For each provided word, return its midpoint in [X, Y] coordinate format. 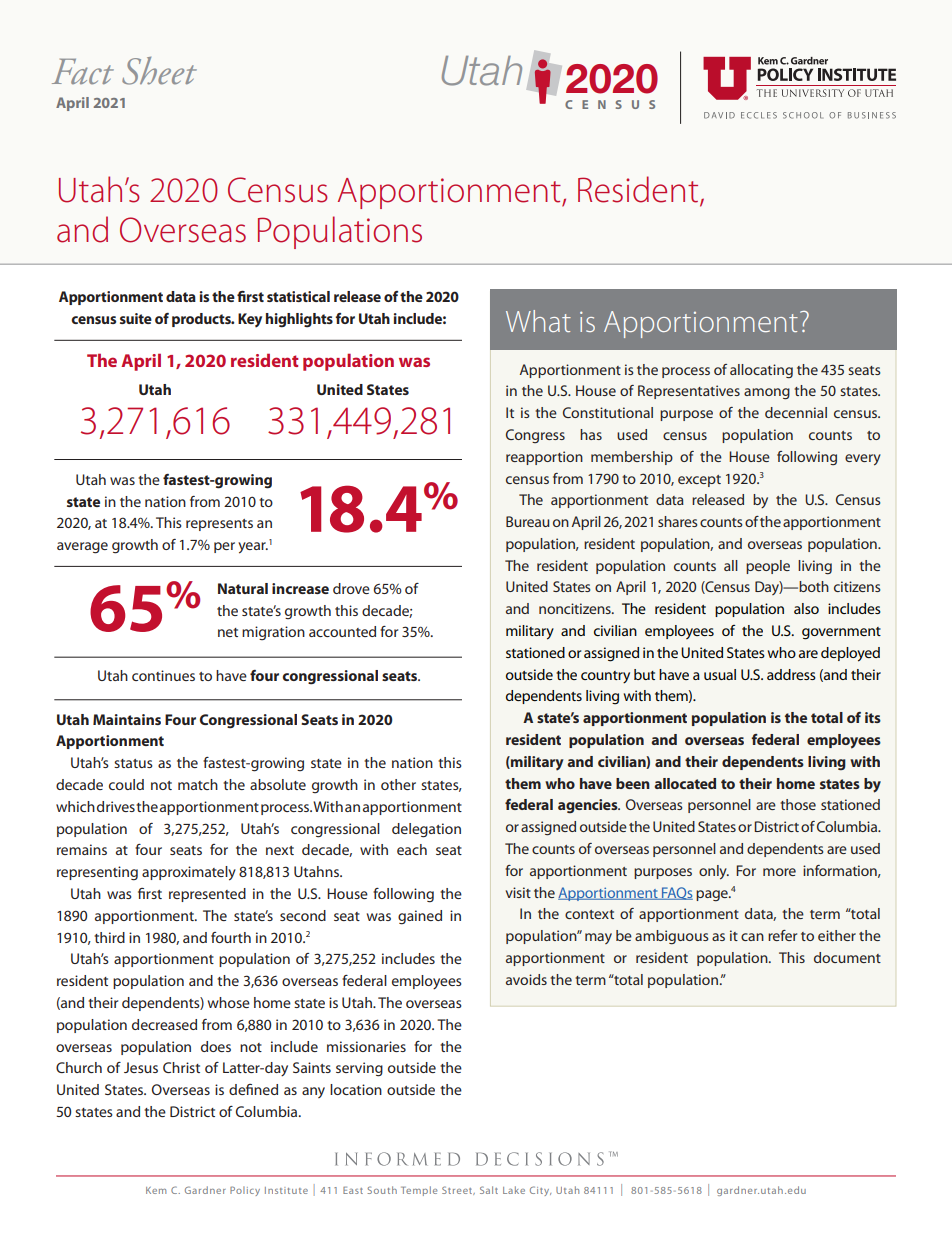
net [228, 632]
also [806, 608]
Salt [489, 1190]
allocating [761, 371]
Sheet [159, 71]
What [538, 321]
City [540, 1191]
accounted [342, 631]
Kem [156, 1190]
